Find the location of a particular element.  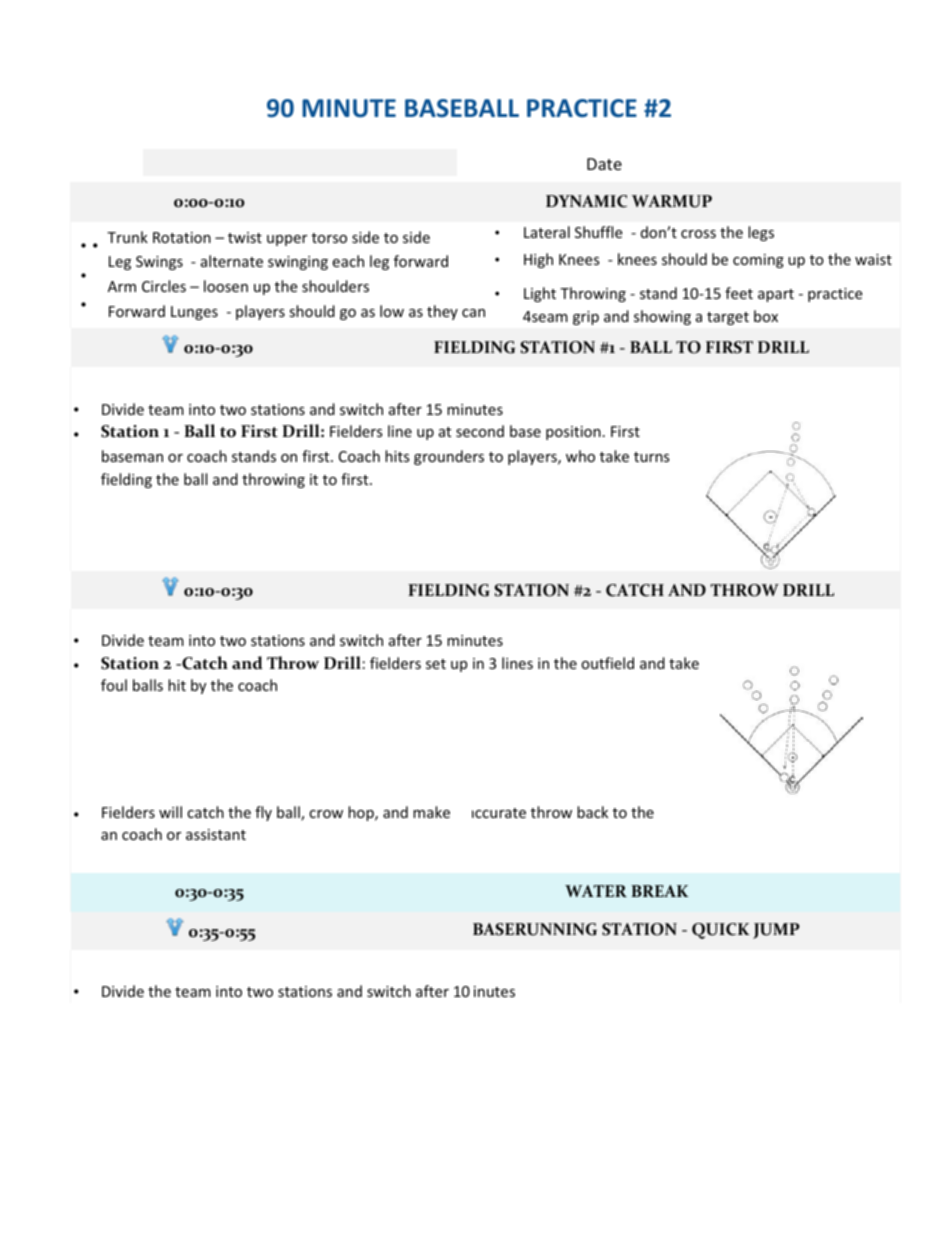

hits is located at coordinates (397, 456).
